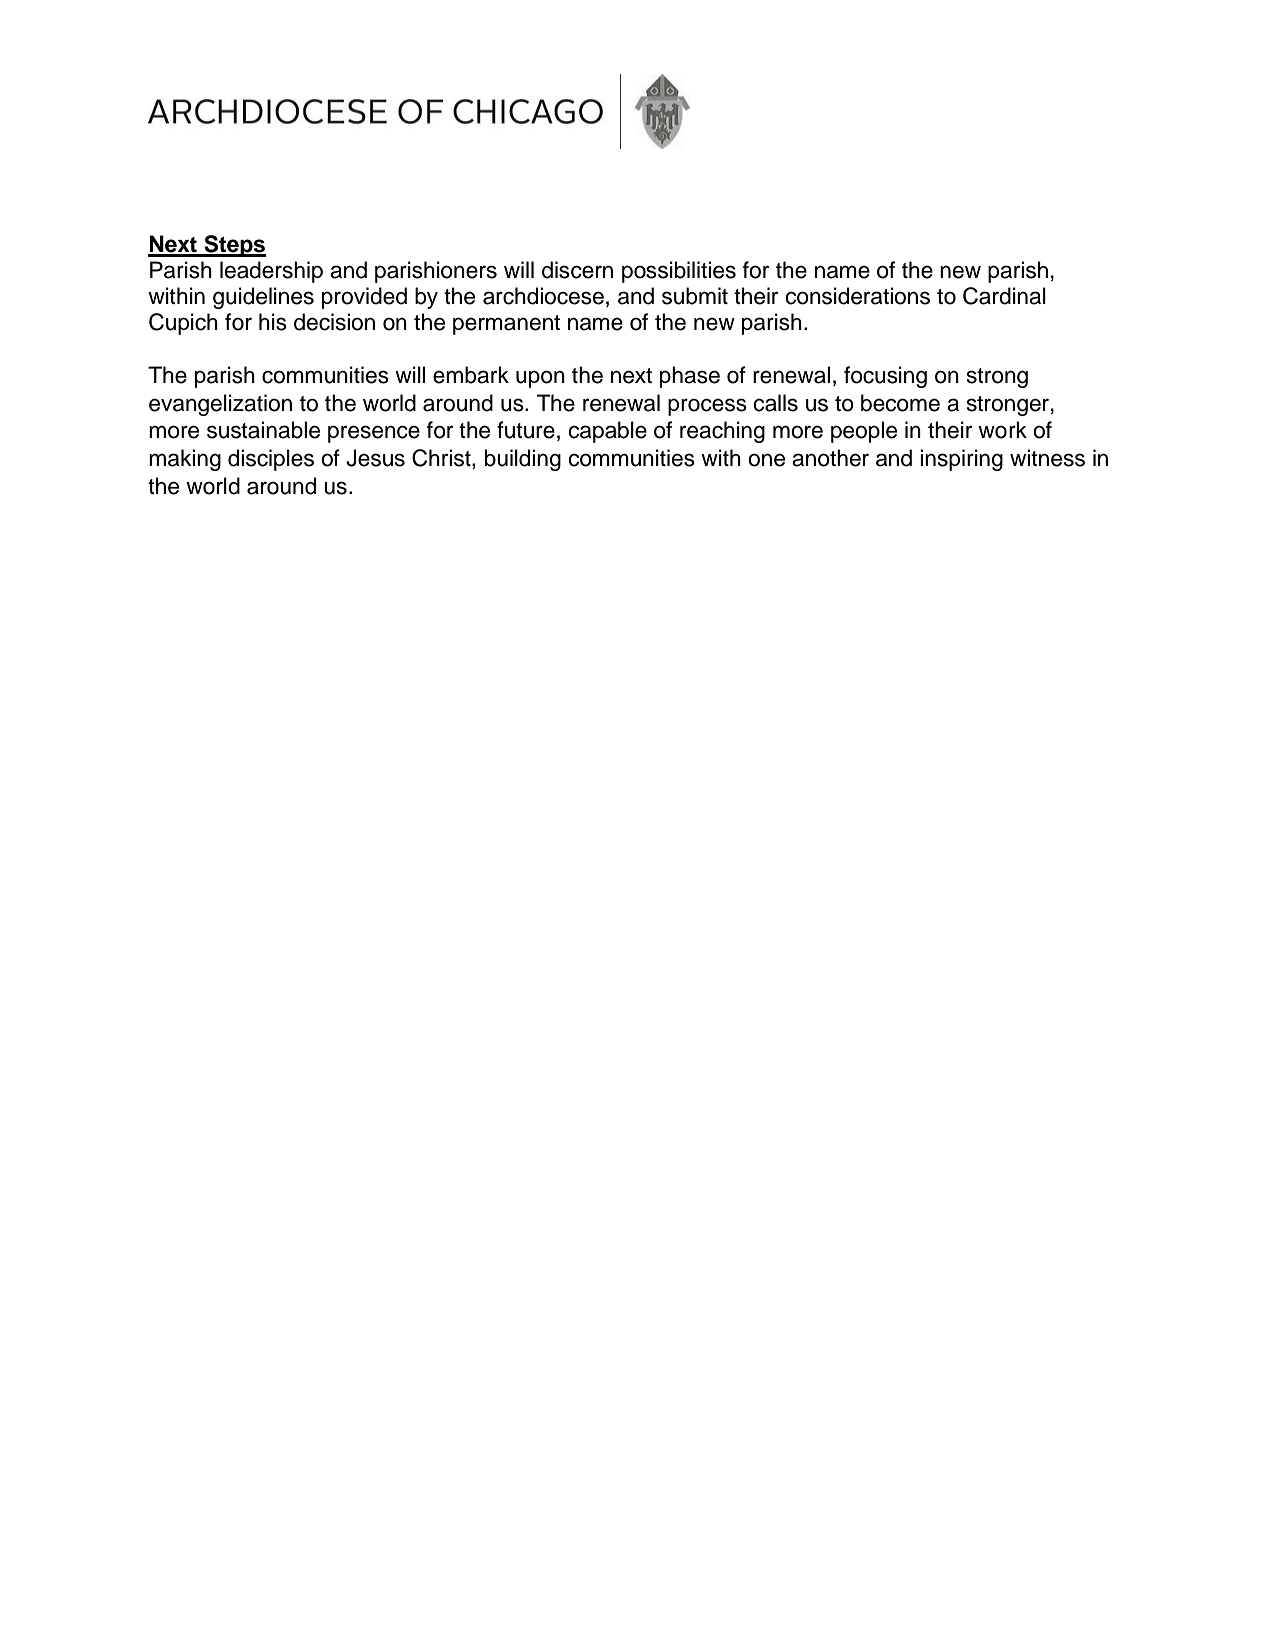  I want to click on become, so click(900, 403).
